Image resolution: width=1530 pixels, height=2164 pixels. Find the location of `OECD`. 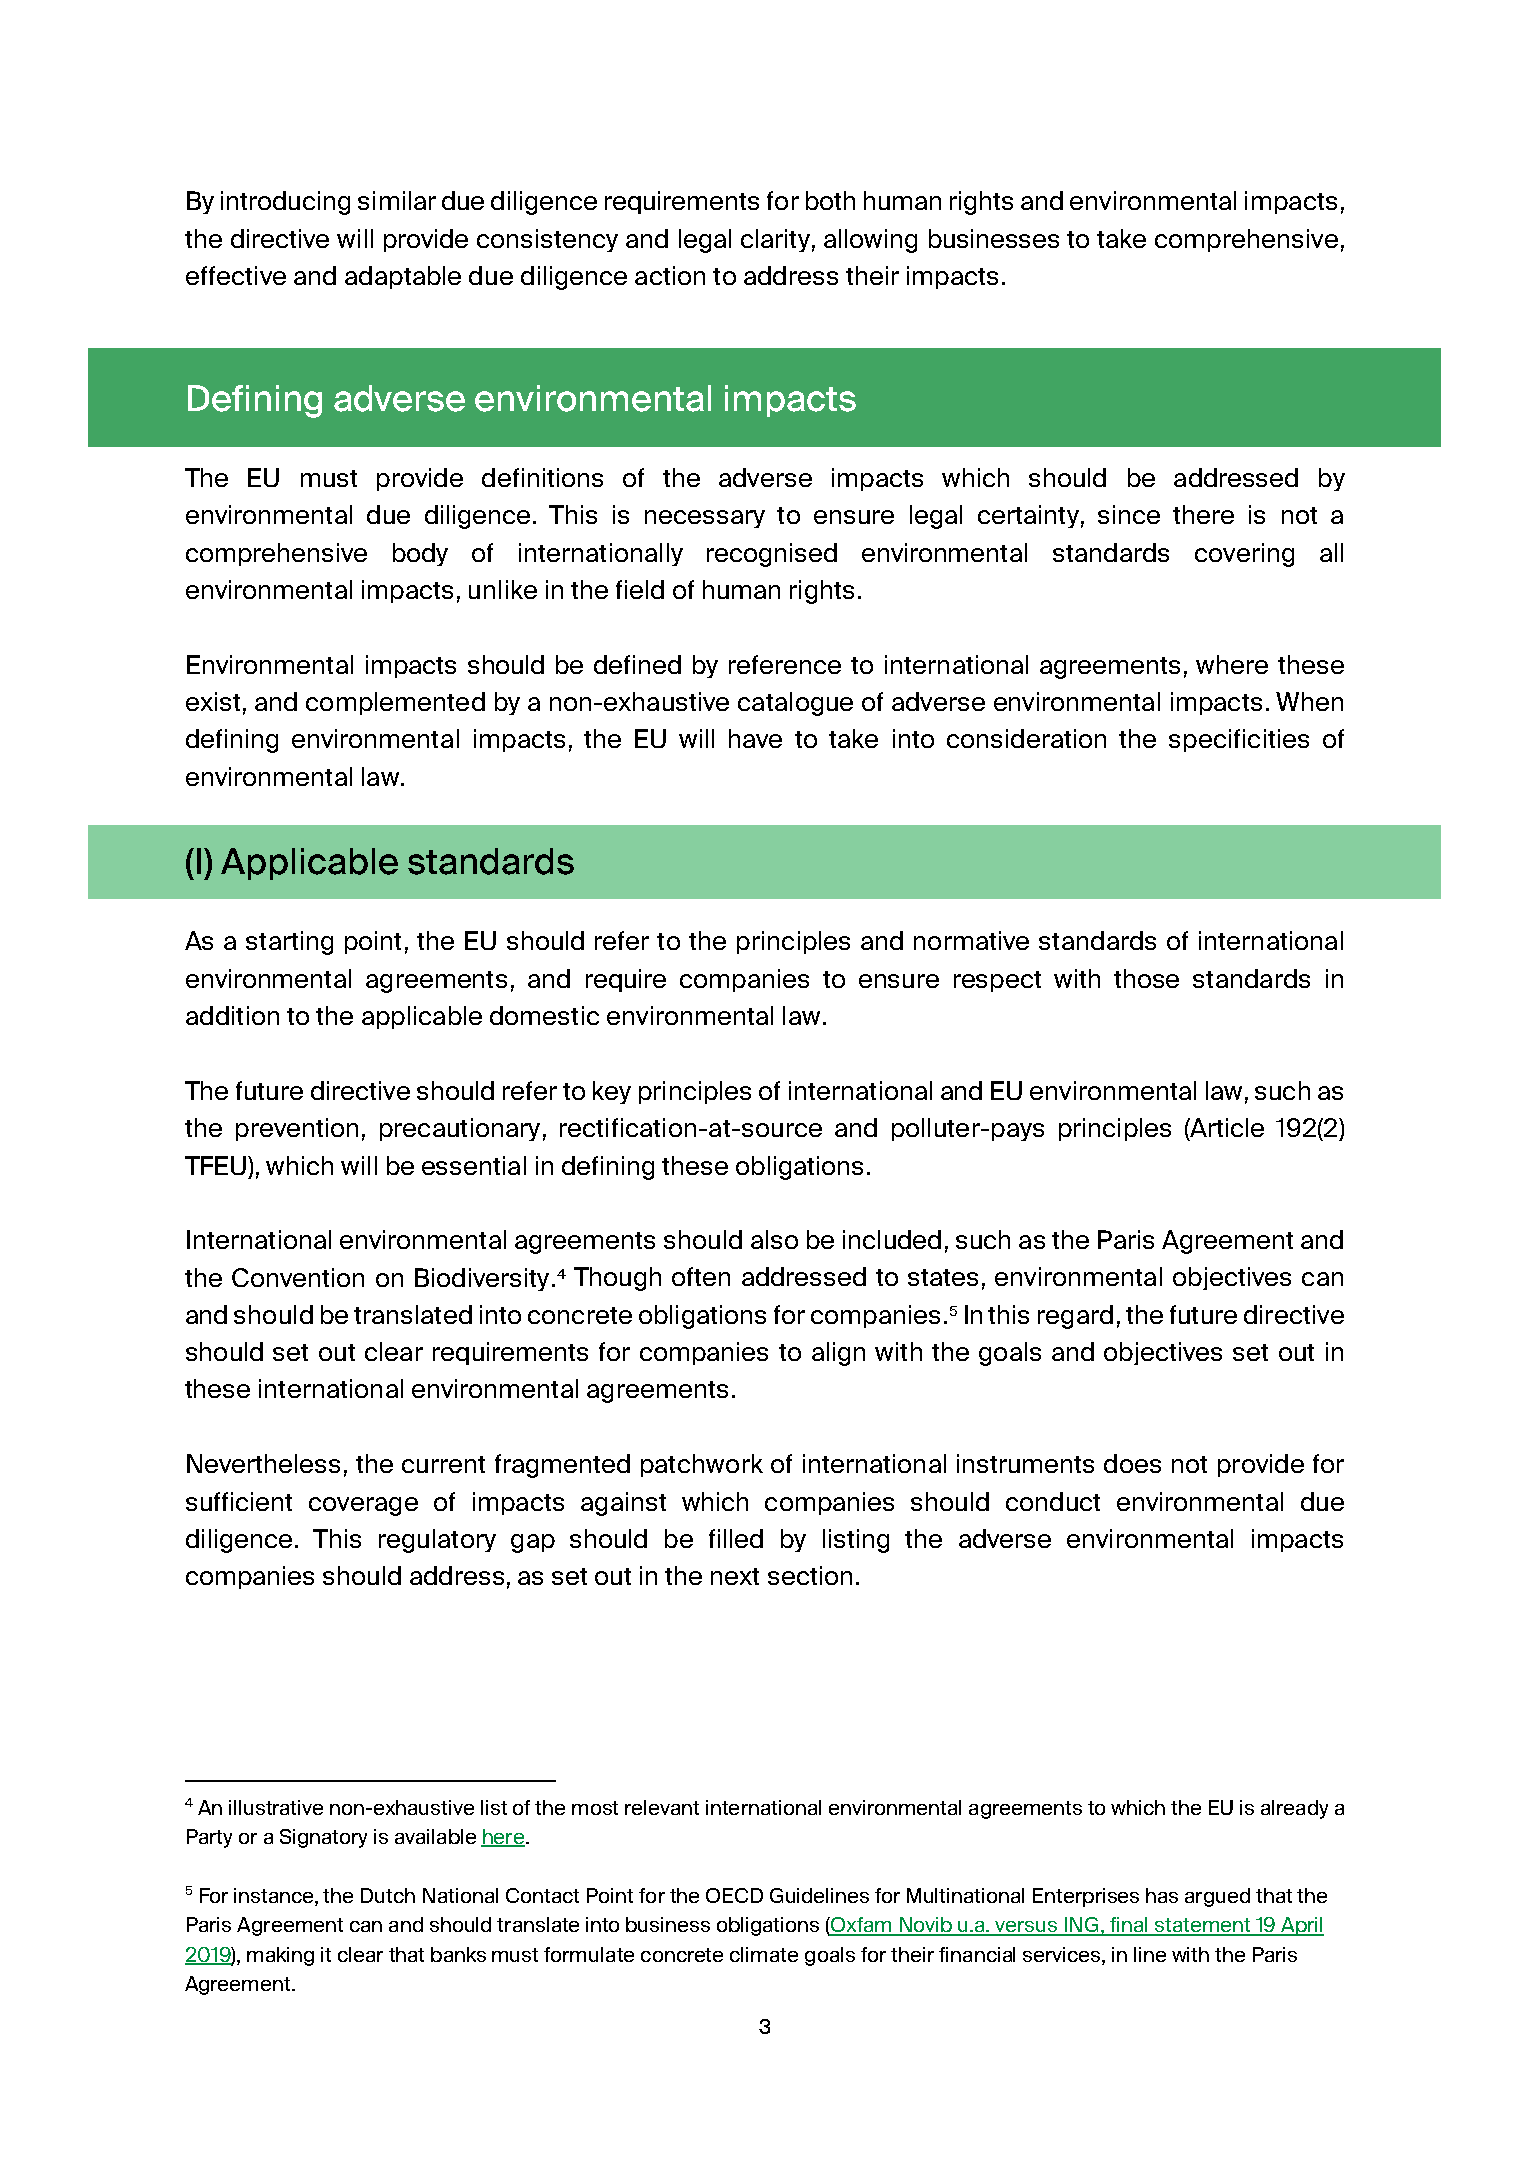

OECD is located at coordinates (734, 1895).
